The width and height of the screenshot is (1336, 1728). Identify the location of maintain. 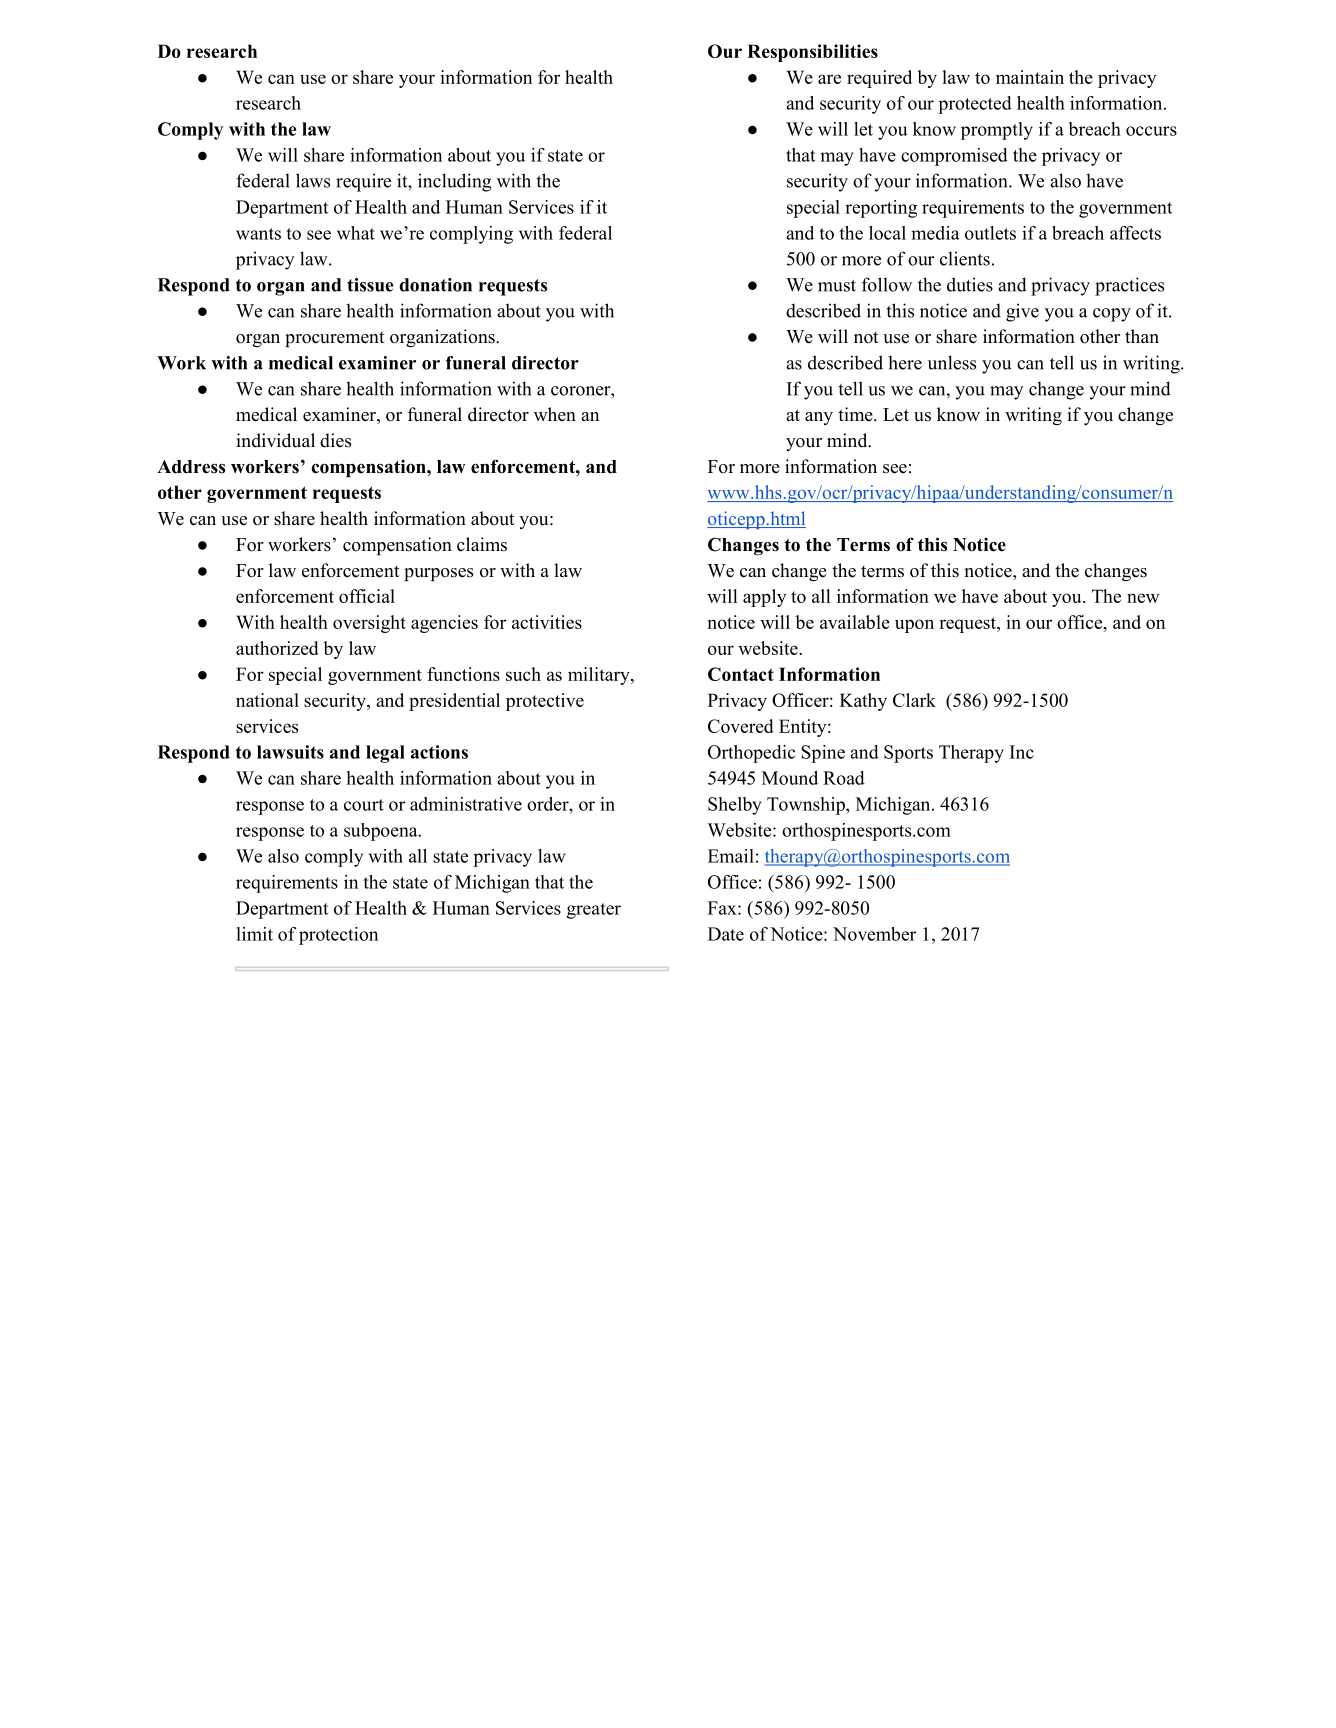
(1030, 77).
